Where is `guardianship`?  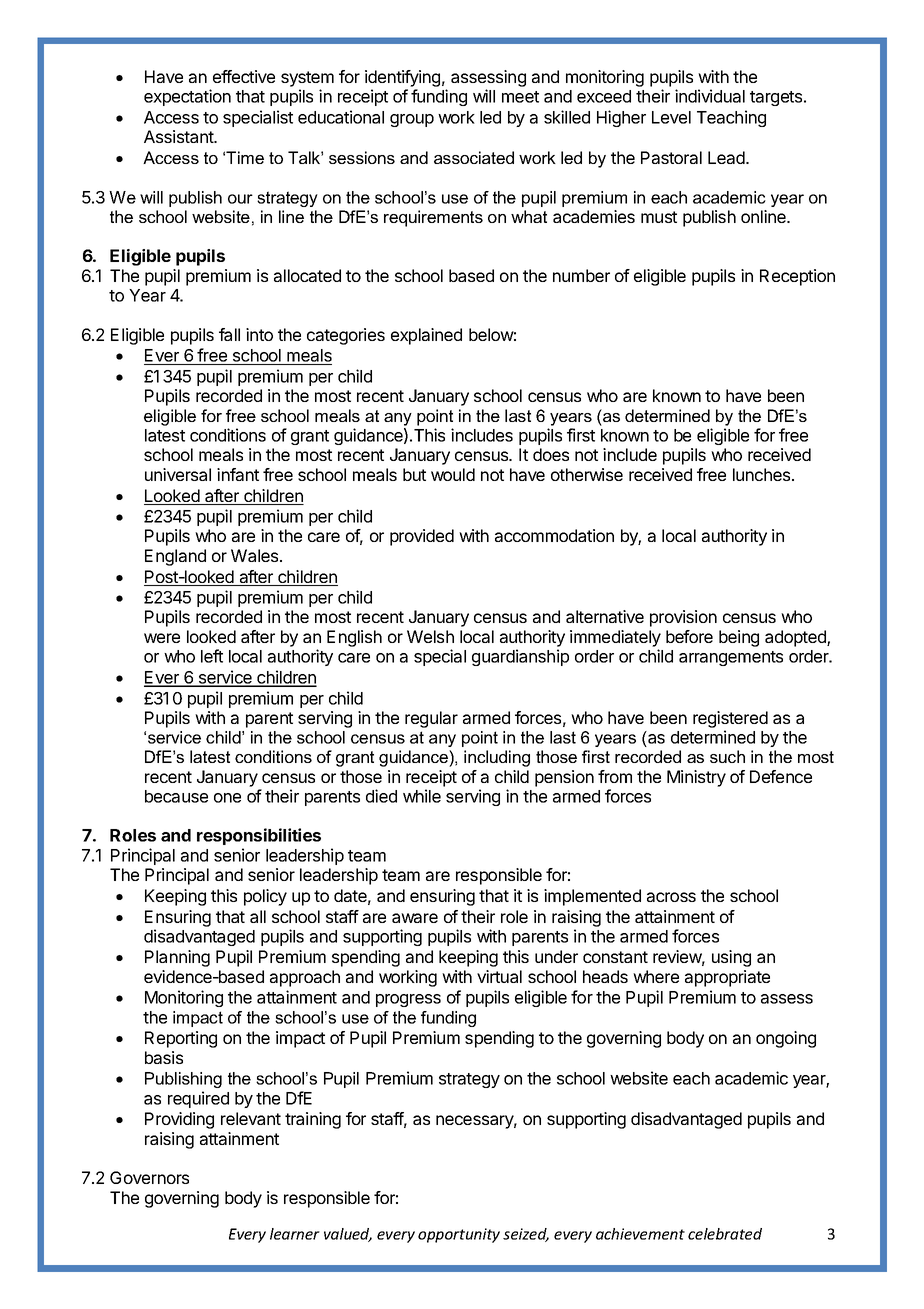 guardianship is located at coordinates (520, 657).
